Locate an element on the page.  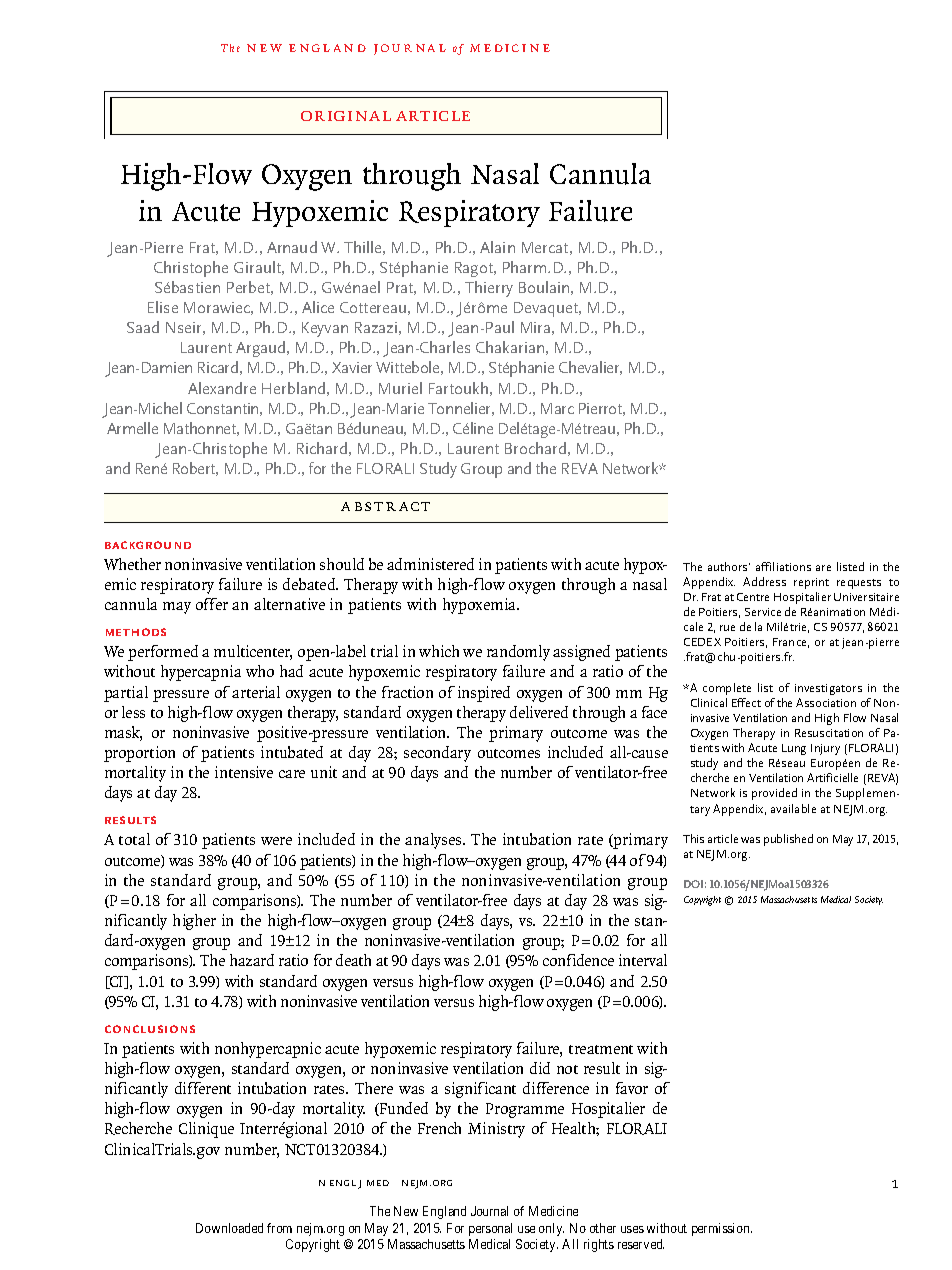
Effect is located at coordinates (746, 702).
